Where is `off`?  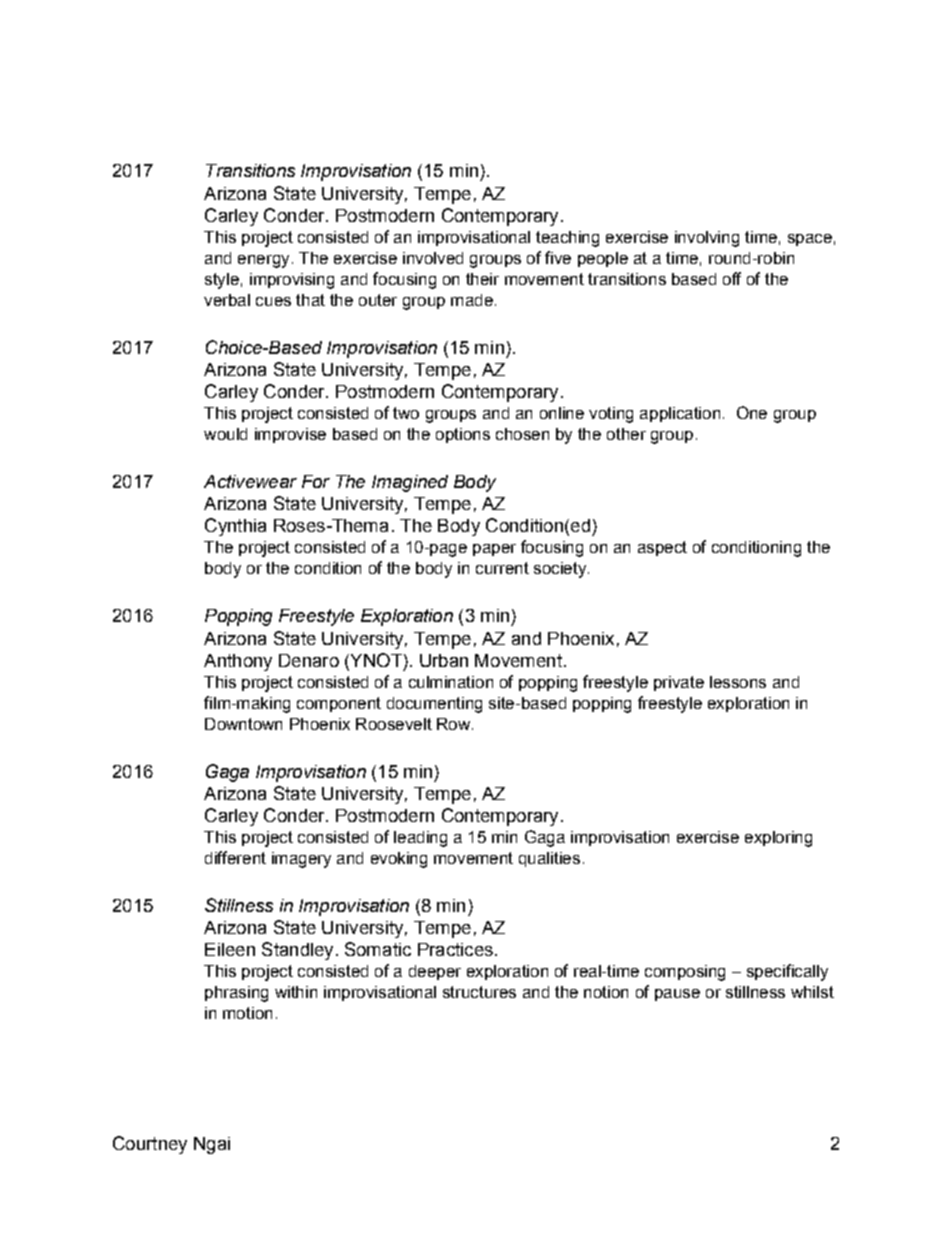 off is located at coordinates (732, 278).
